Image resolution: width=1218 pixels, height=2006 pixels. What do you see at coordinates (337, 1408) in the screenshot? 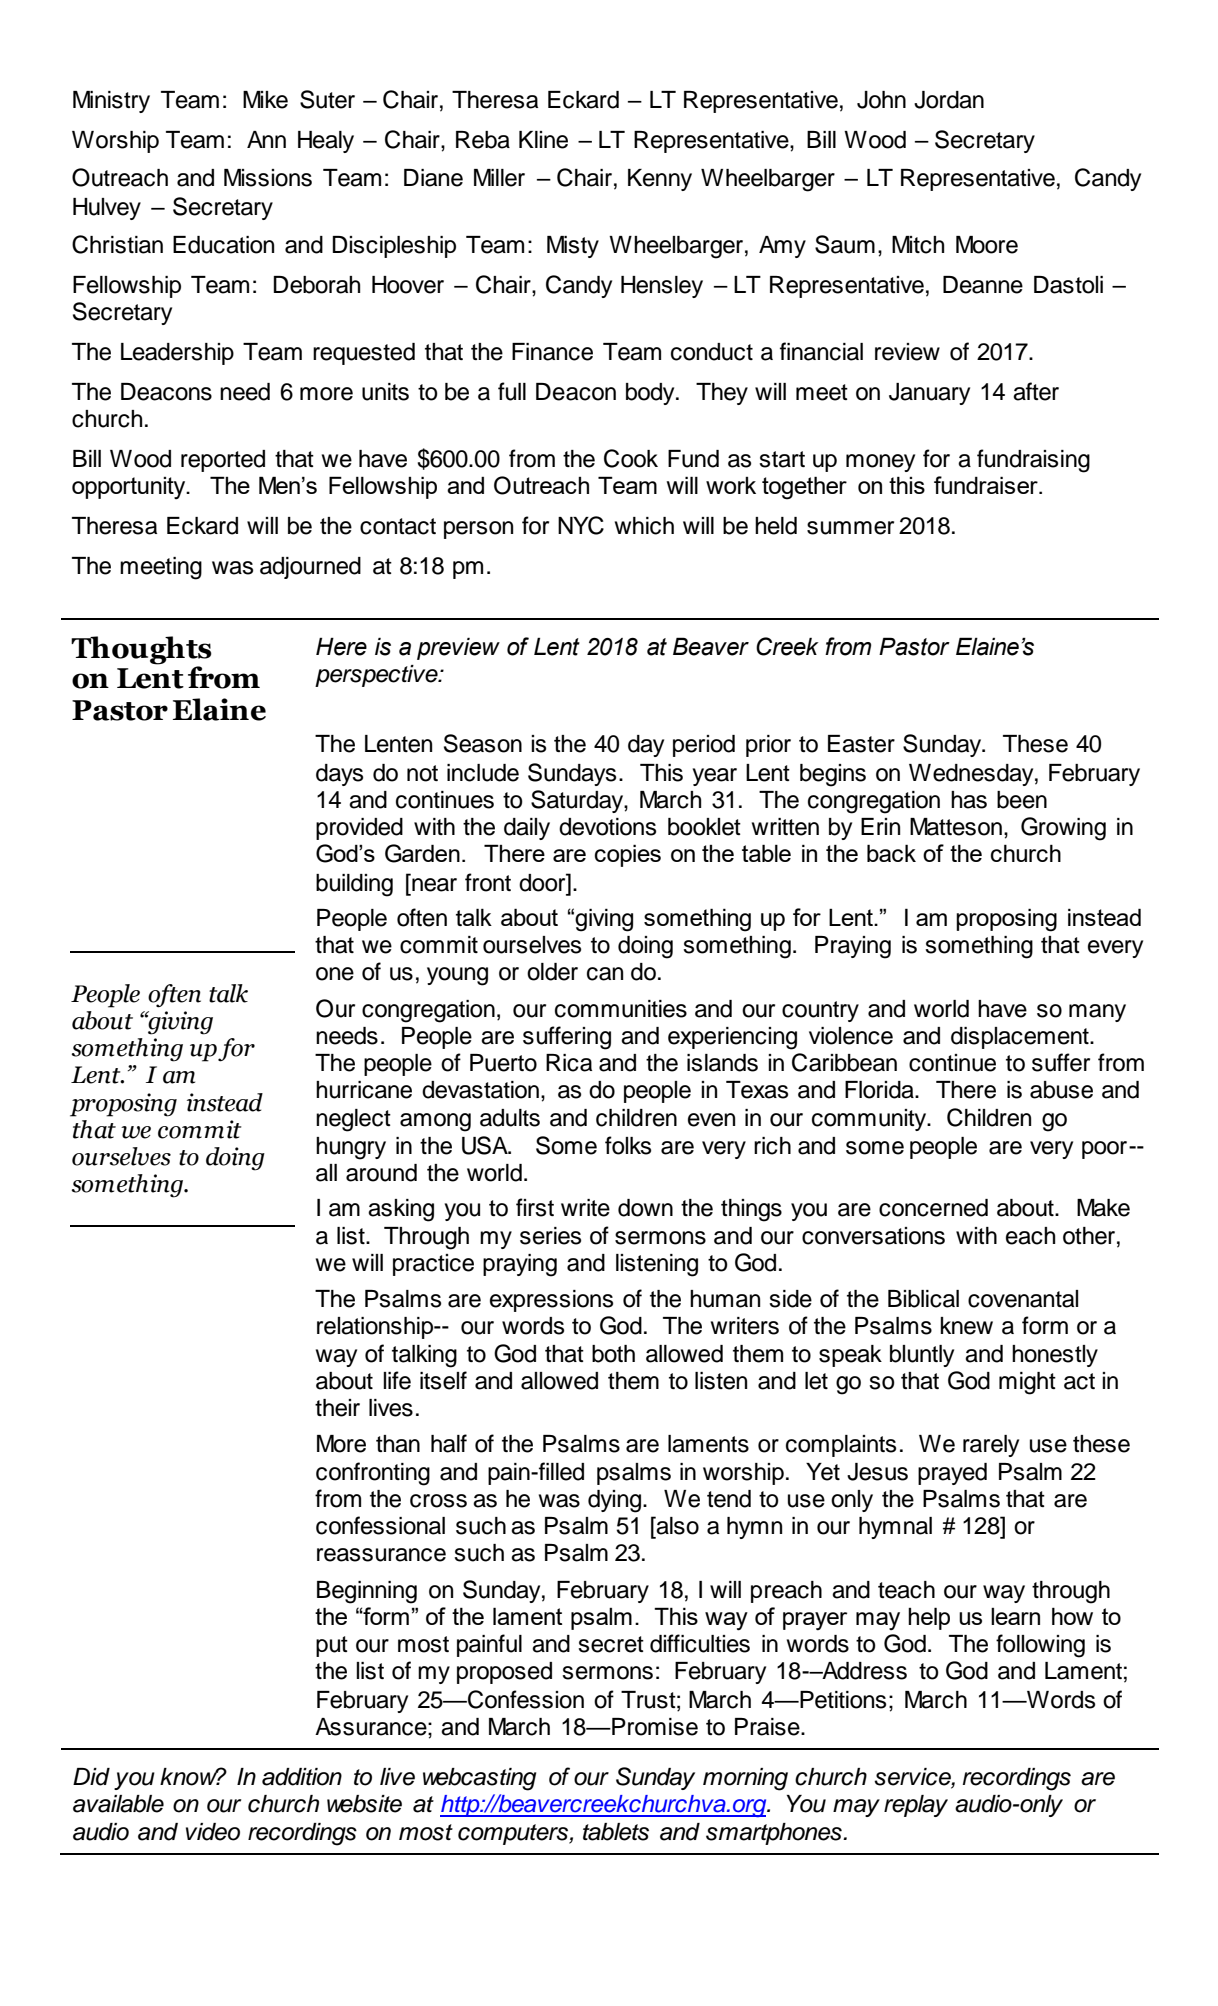
I see `their` at bounding box center [337, 1408].
